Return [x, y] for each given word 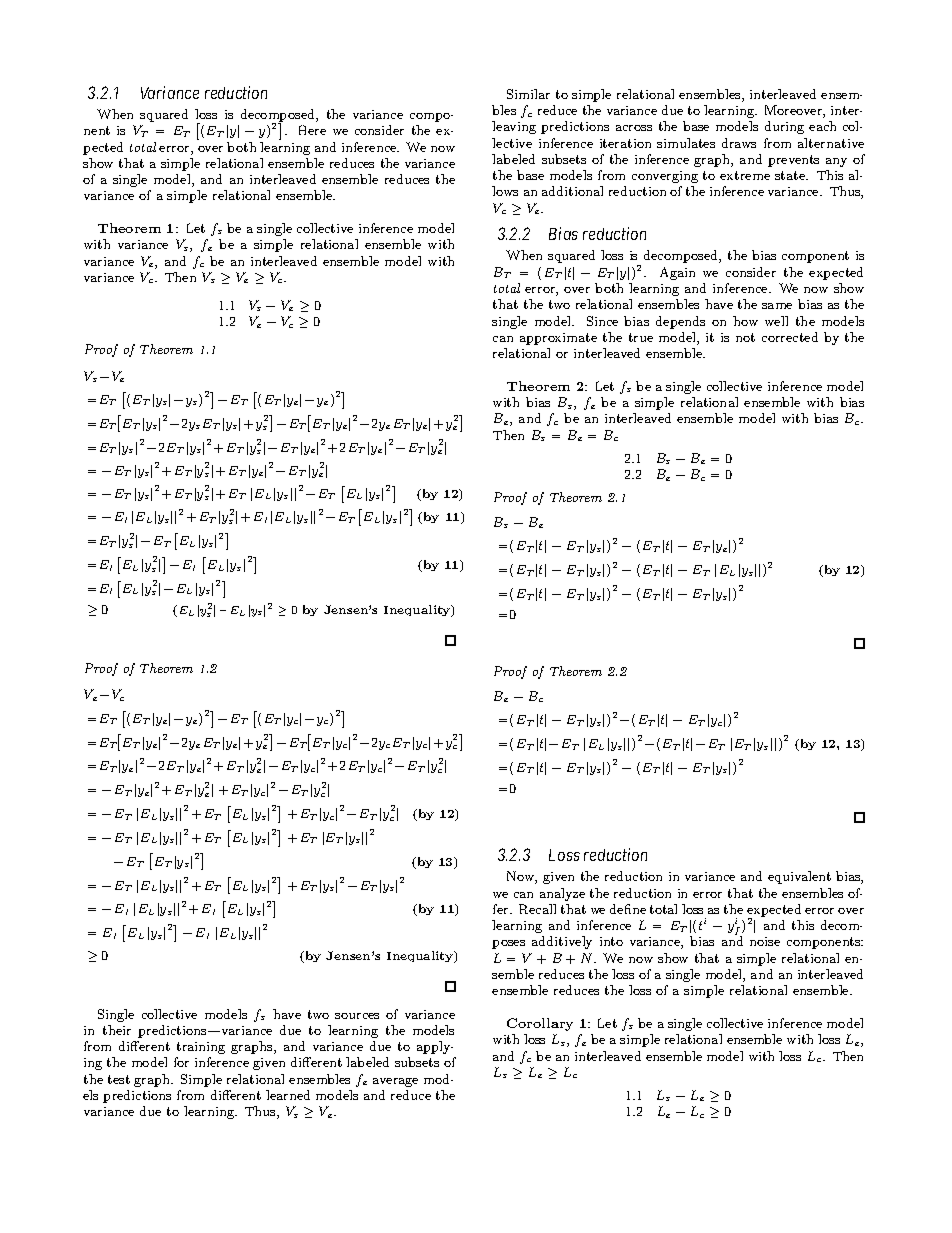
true [641, 337]
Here [312, 130]
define [628, 909]
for [181, 1062]
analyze [562, 894]
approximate [558, 339]
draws [739, 143]
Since [602, 321]
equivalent [799, 877]
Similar [528, 94]
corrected [790, 337]
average [395, 1082]
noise [765, 941]
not [745, 337]
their [117, 1030]
